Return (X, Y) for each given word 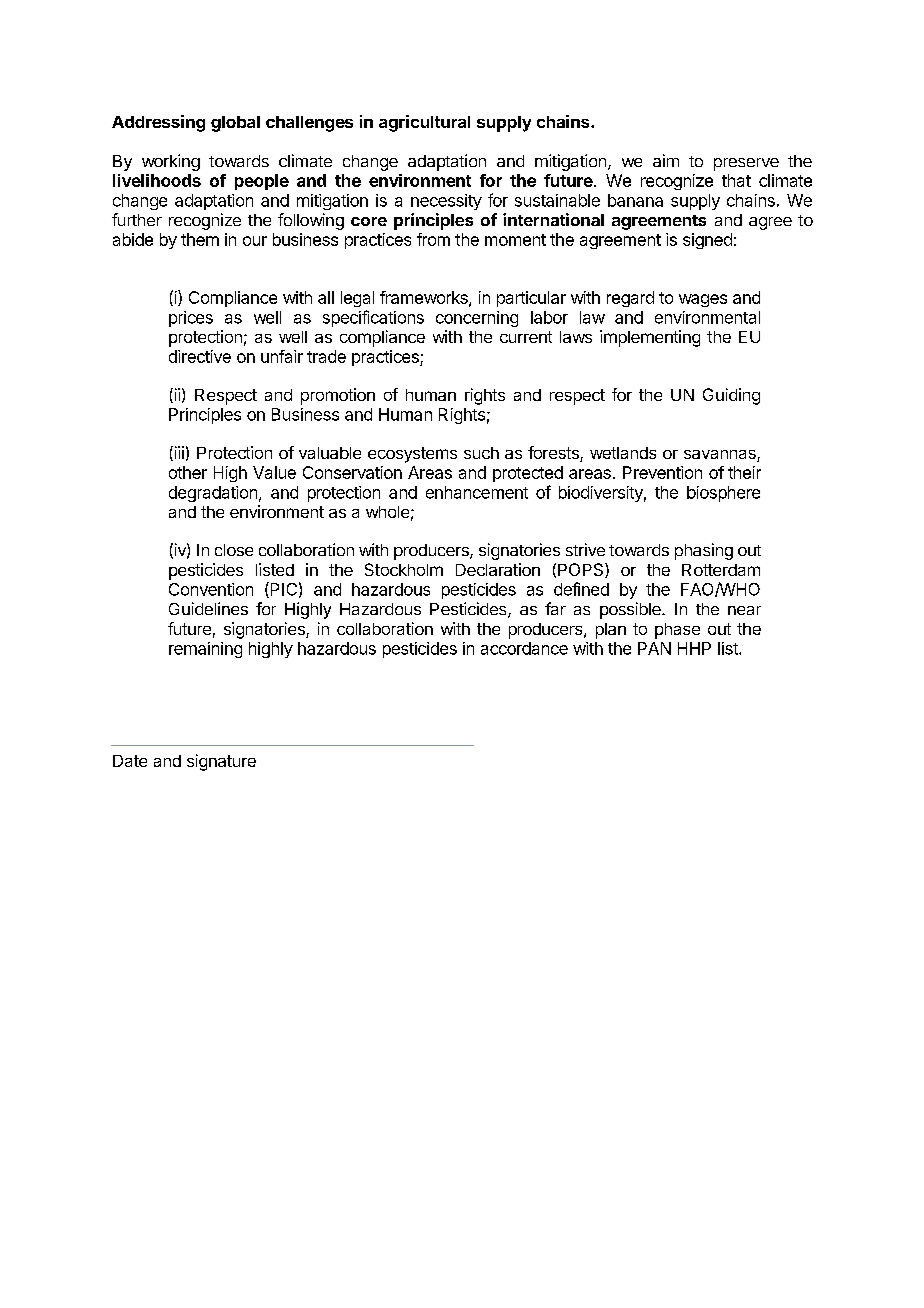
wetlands (623, 453)
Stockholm (404, 569)
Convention (211, 589)
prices (191, 319)
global (235, 124)
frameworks (425, 298)
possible (631, 610)
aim (666, 160)
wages (703, 300)
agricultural (424, 123)
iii (178, 453)
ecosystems (412, 455)
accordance (524, 648)
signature (221, 762)
